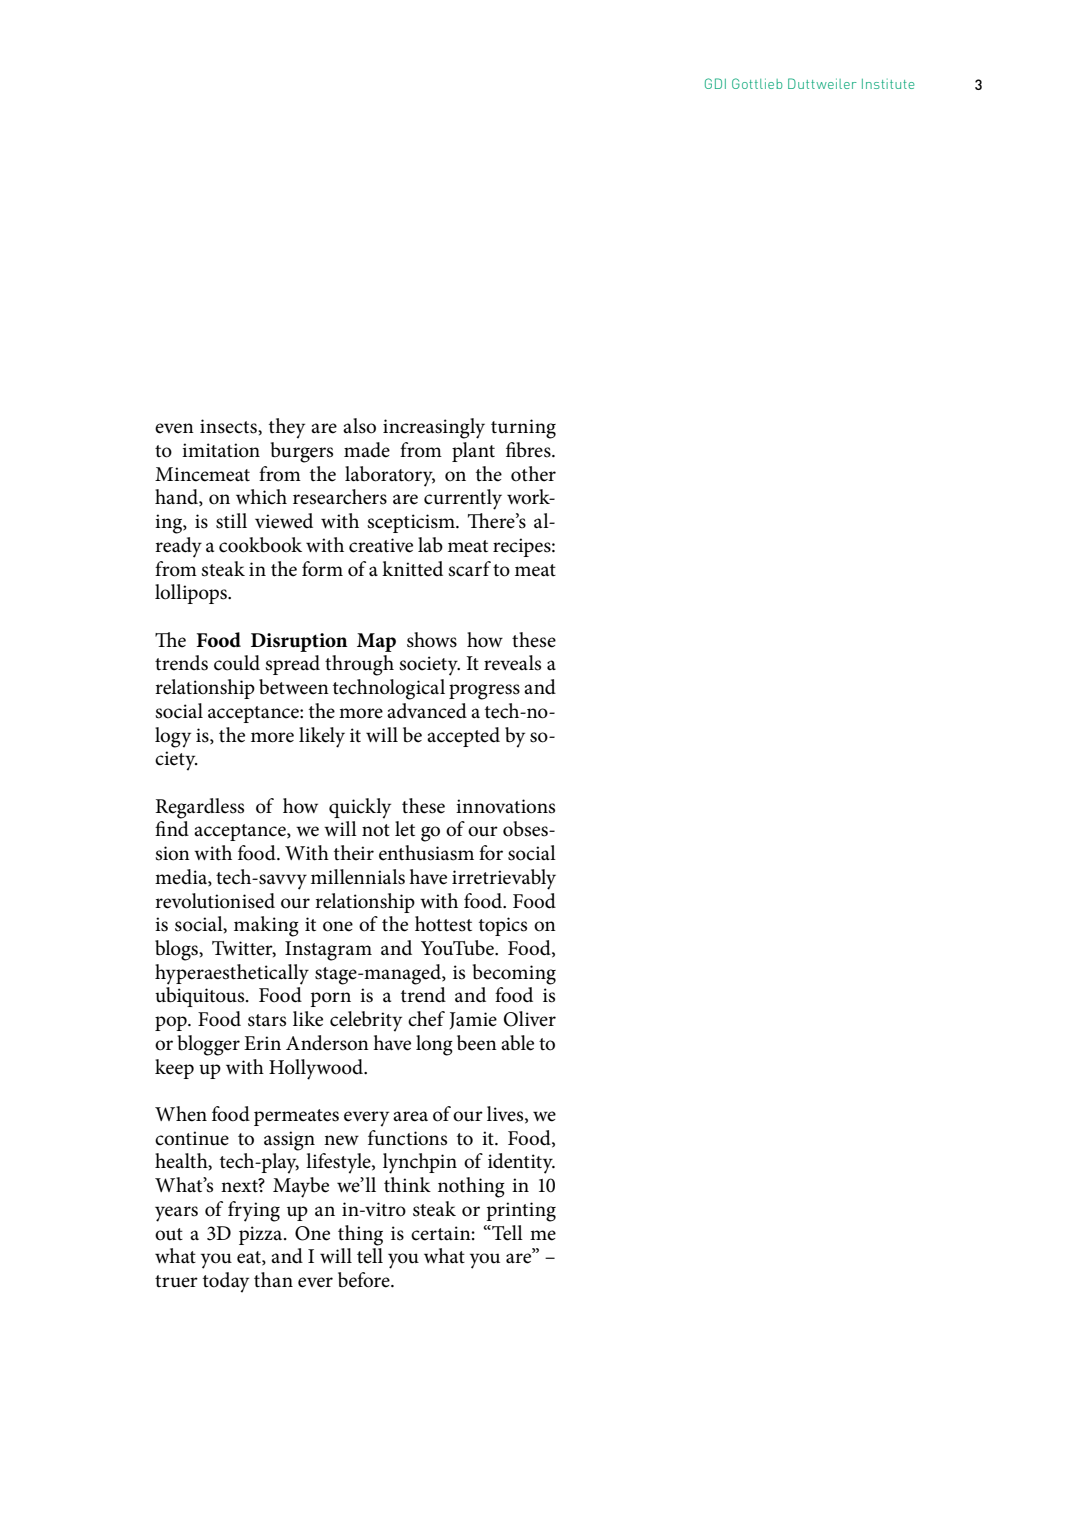  Describe the element at coordinates (262, 1235) in the document. I see `pizza` at that location.
